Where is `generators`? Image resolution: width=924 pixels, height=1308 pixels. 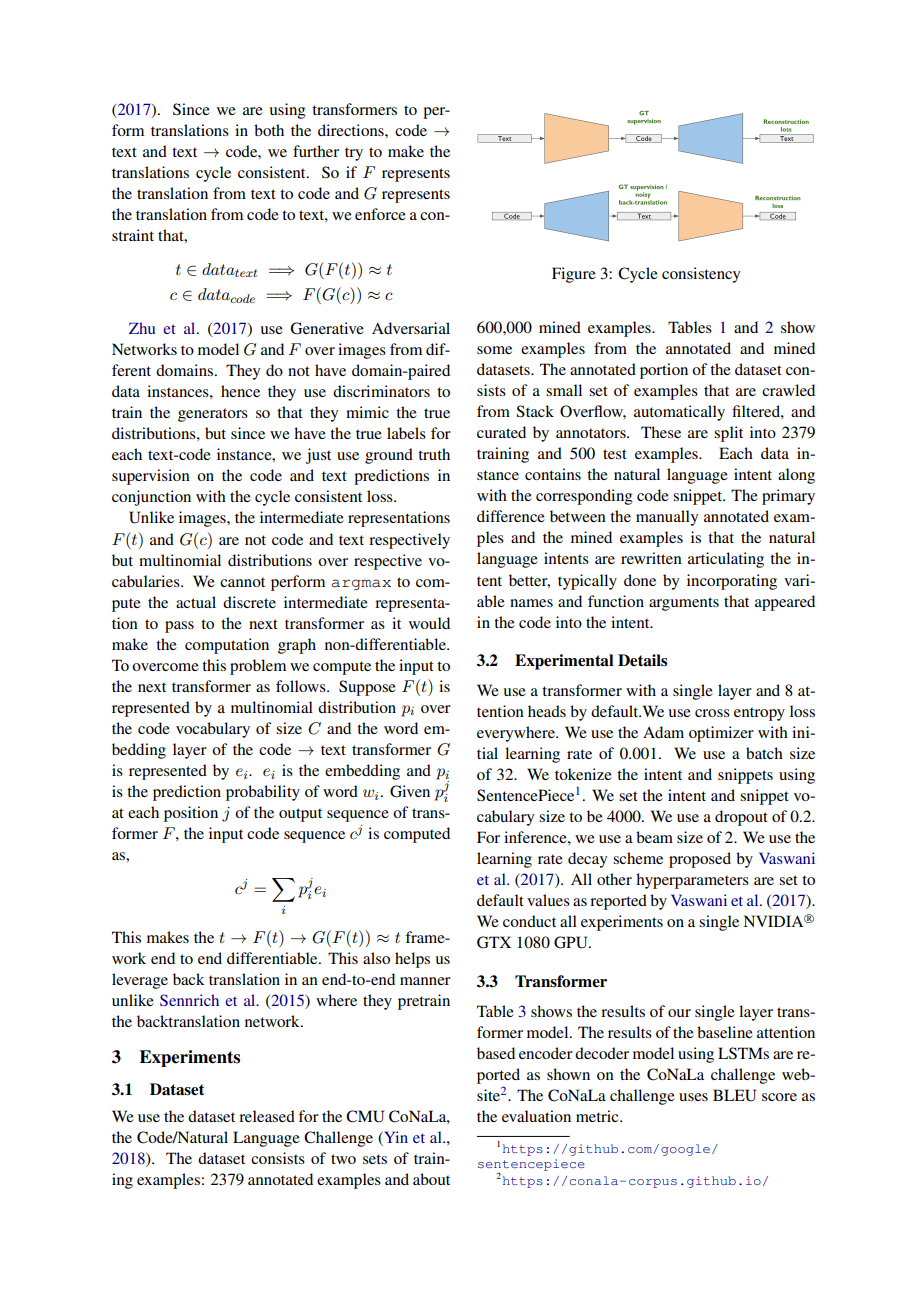
generators is located at coordinates (213, 415).
